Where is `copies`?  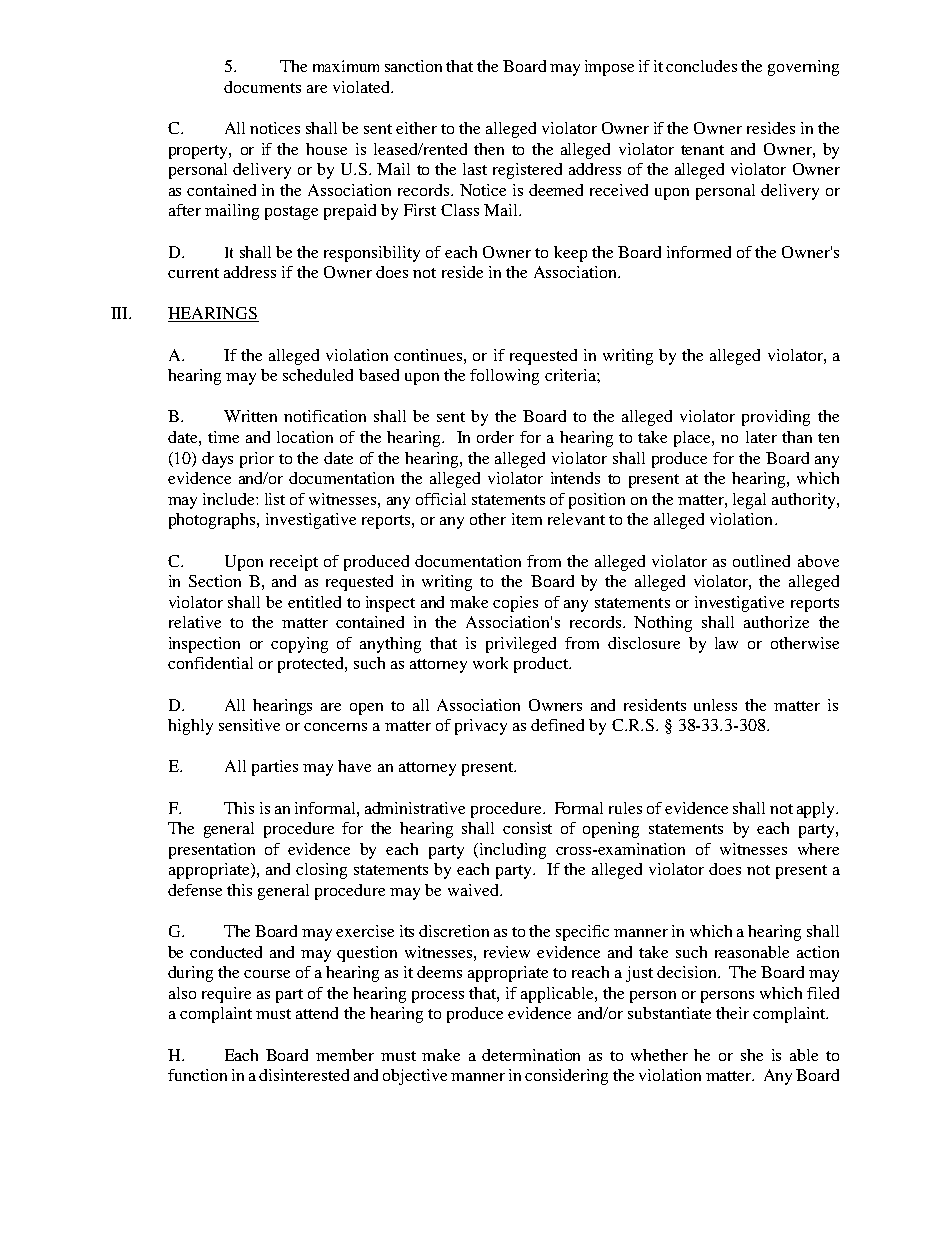 copies is located at coordinates (515, 604).
